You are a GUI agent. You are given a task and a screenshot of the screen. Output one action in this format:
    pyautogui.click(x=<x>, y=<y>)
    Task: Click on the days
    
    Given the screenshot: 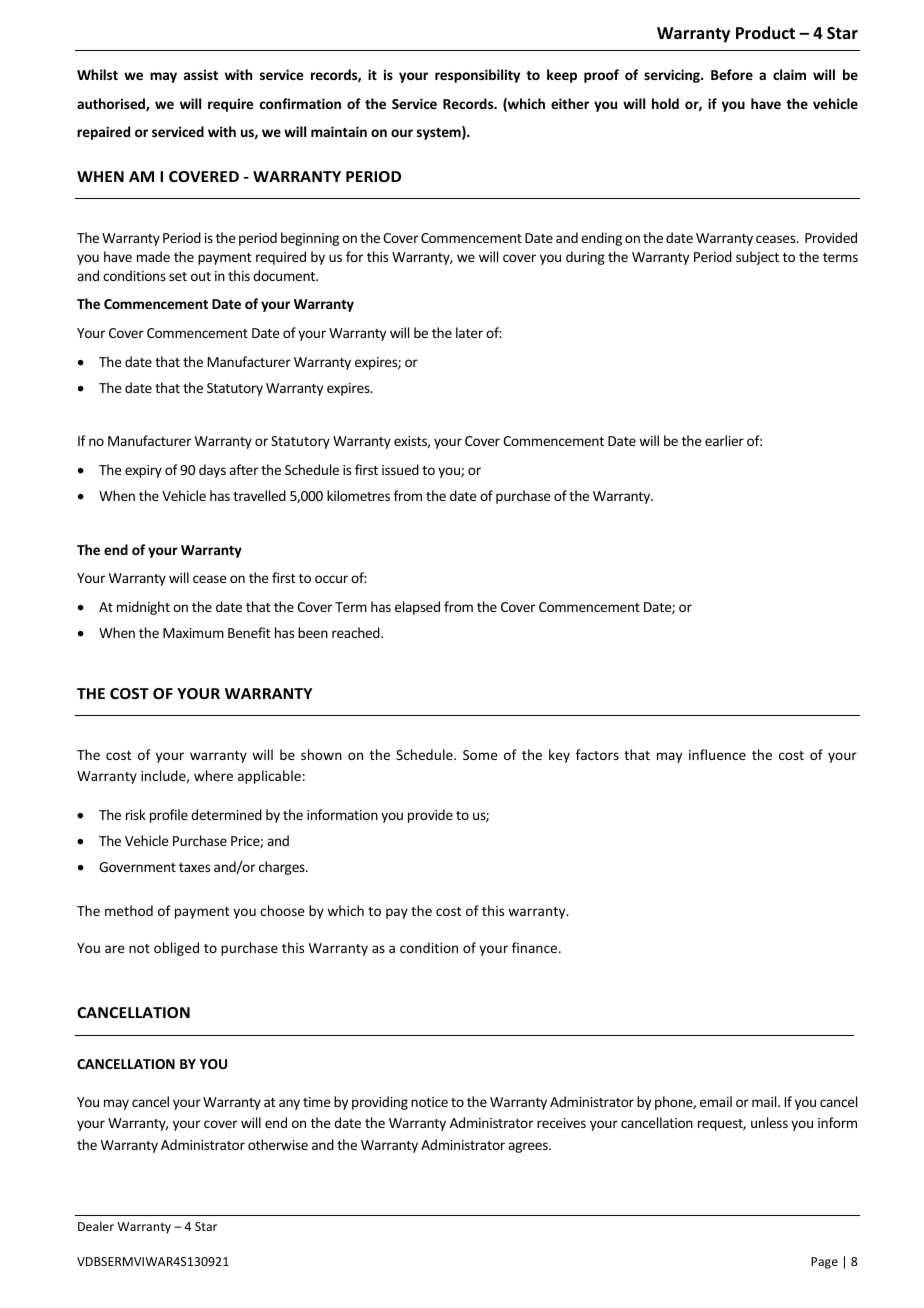 What is the action you would take?
    pyautogui.click(x=212, y=471)
